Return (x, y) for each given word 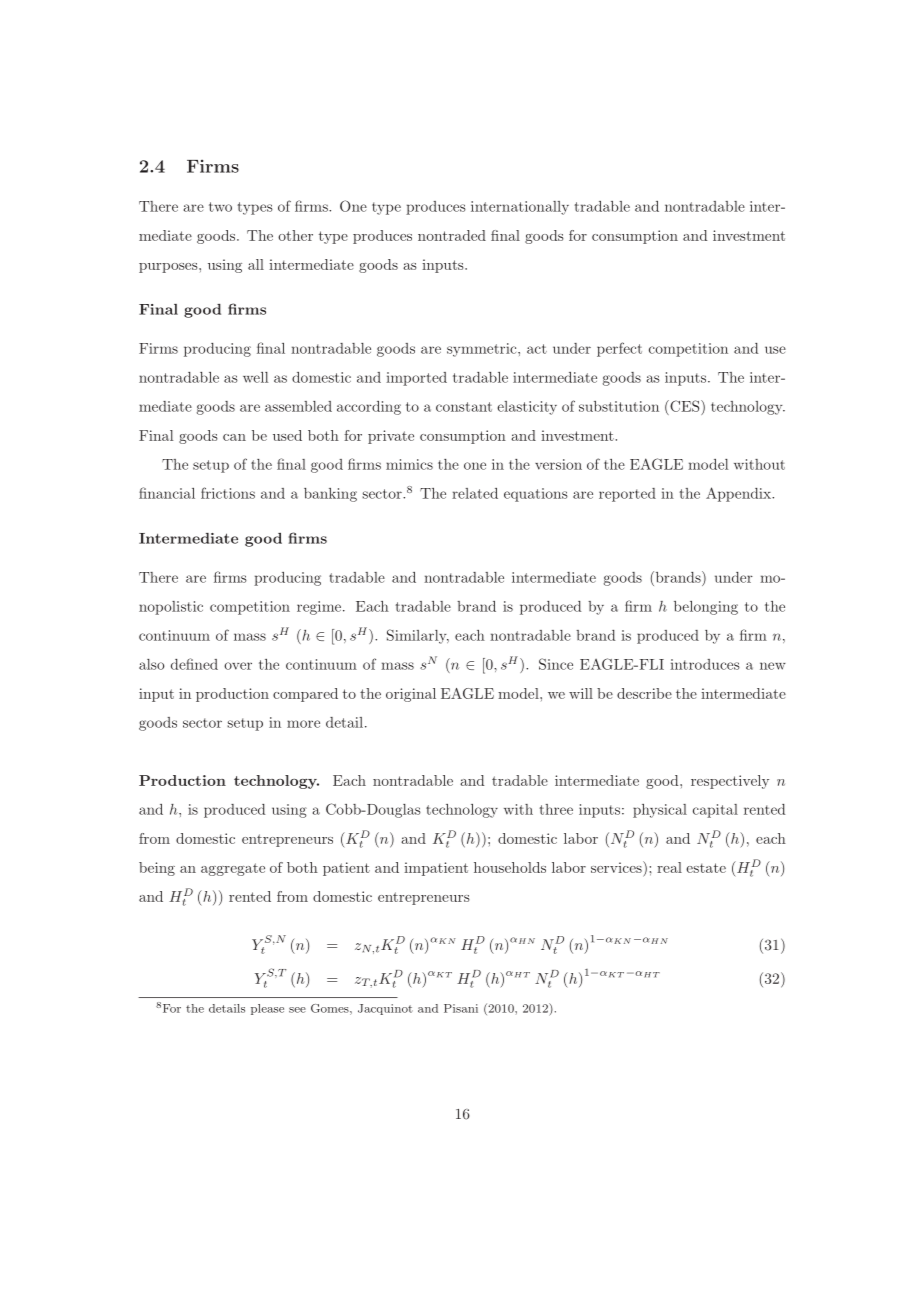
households (510, 867)
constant (464, 407)
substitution (619, 406)
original (411, 695)
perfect (619, 349)
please (267, 1009)
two (220, 207)
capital (715, 811)
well (255, 377)
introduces (705, 664)
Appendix (740, 494)
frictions (228, 493)
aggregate (233, 869)
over (238, 666)
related (475, 493)
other (295, 235)
